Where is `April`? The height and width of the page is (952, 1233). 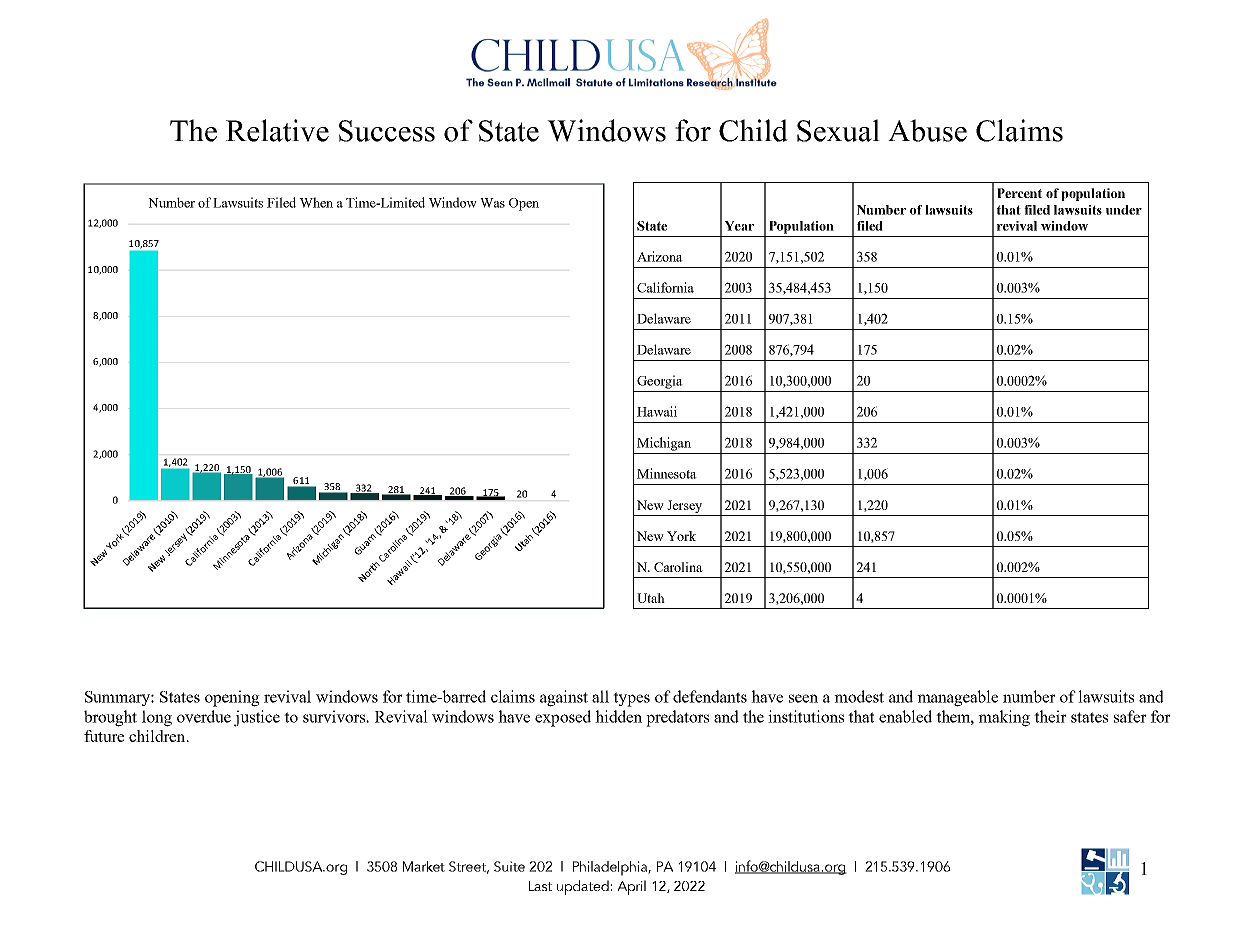
April is located at coordinates (631, 887).
